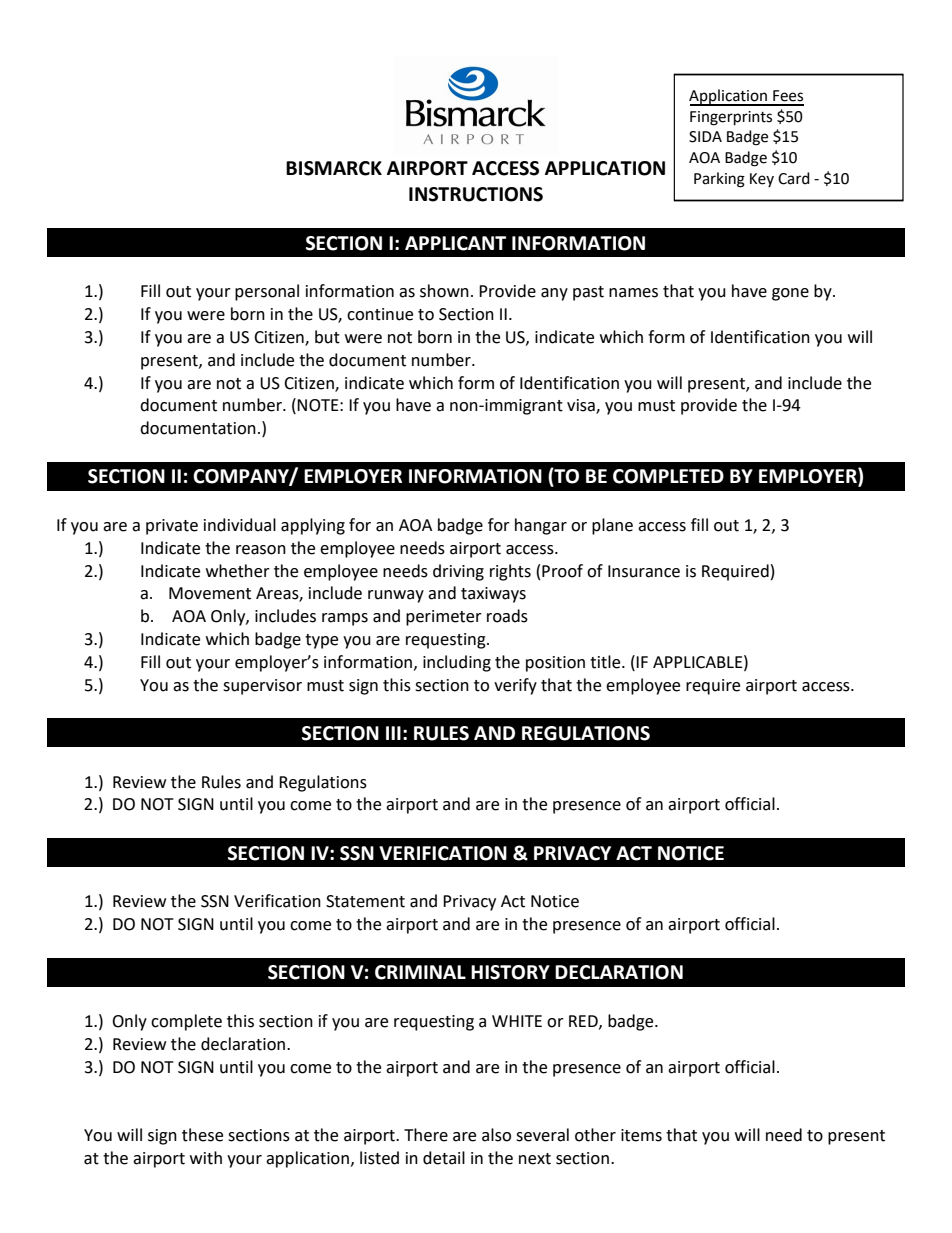 This screenshot has width=952, height=1233. What do you see at coordinates (496, 1135) in the screenshot?
I see `also` at bounding box center [496, 1135].
